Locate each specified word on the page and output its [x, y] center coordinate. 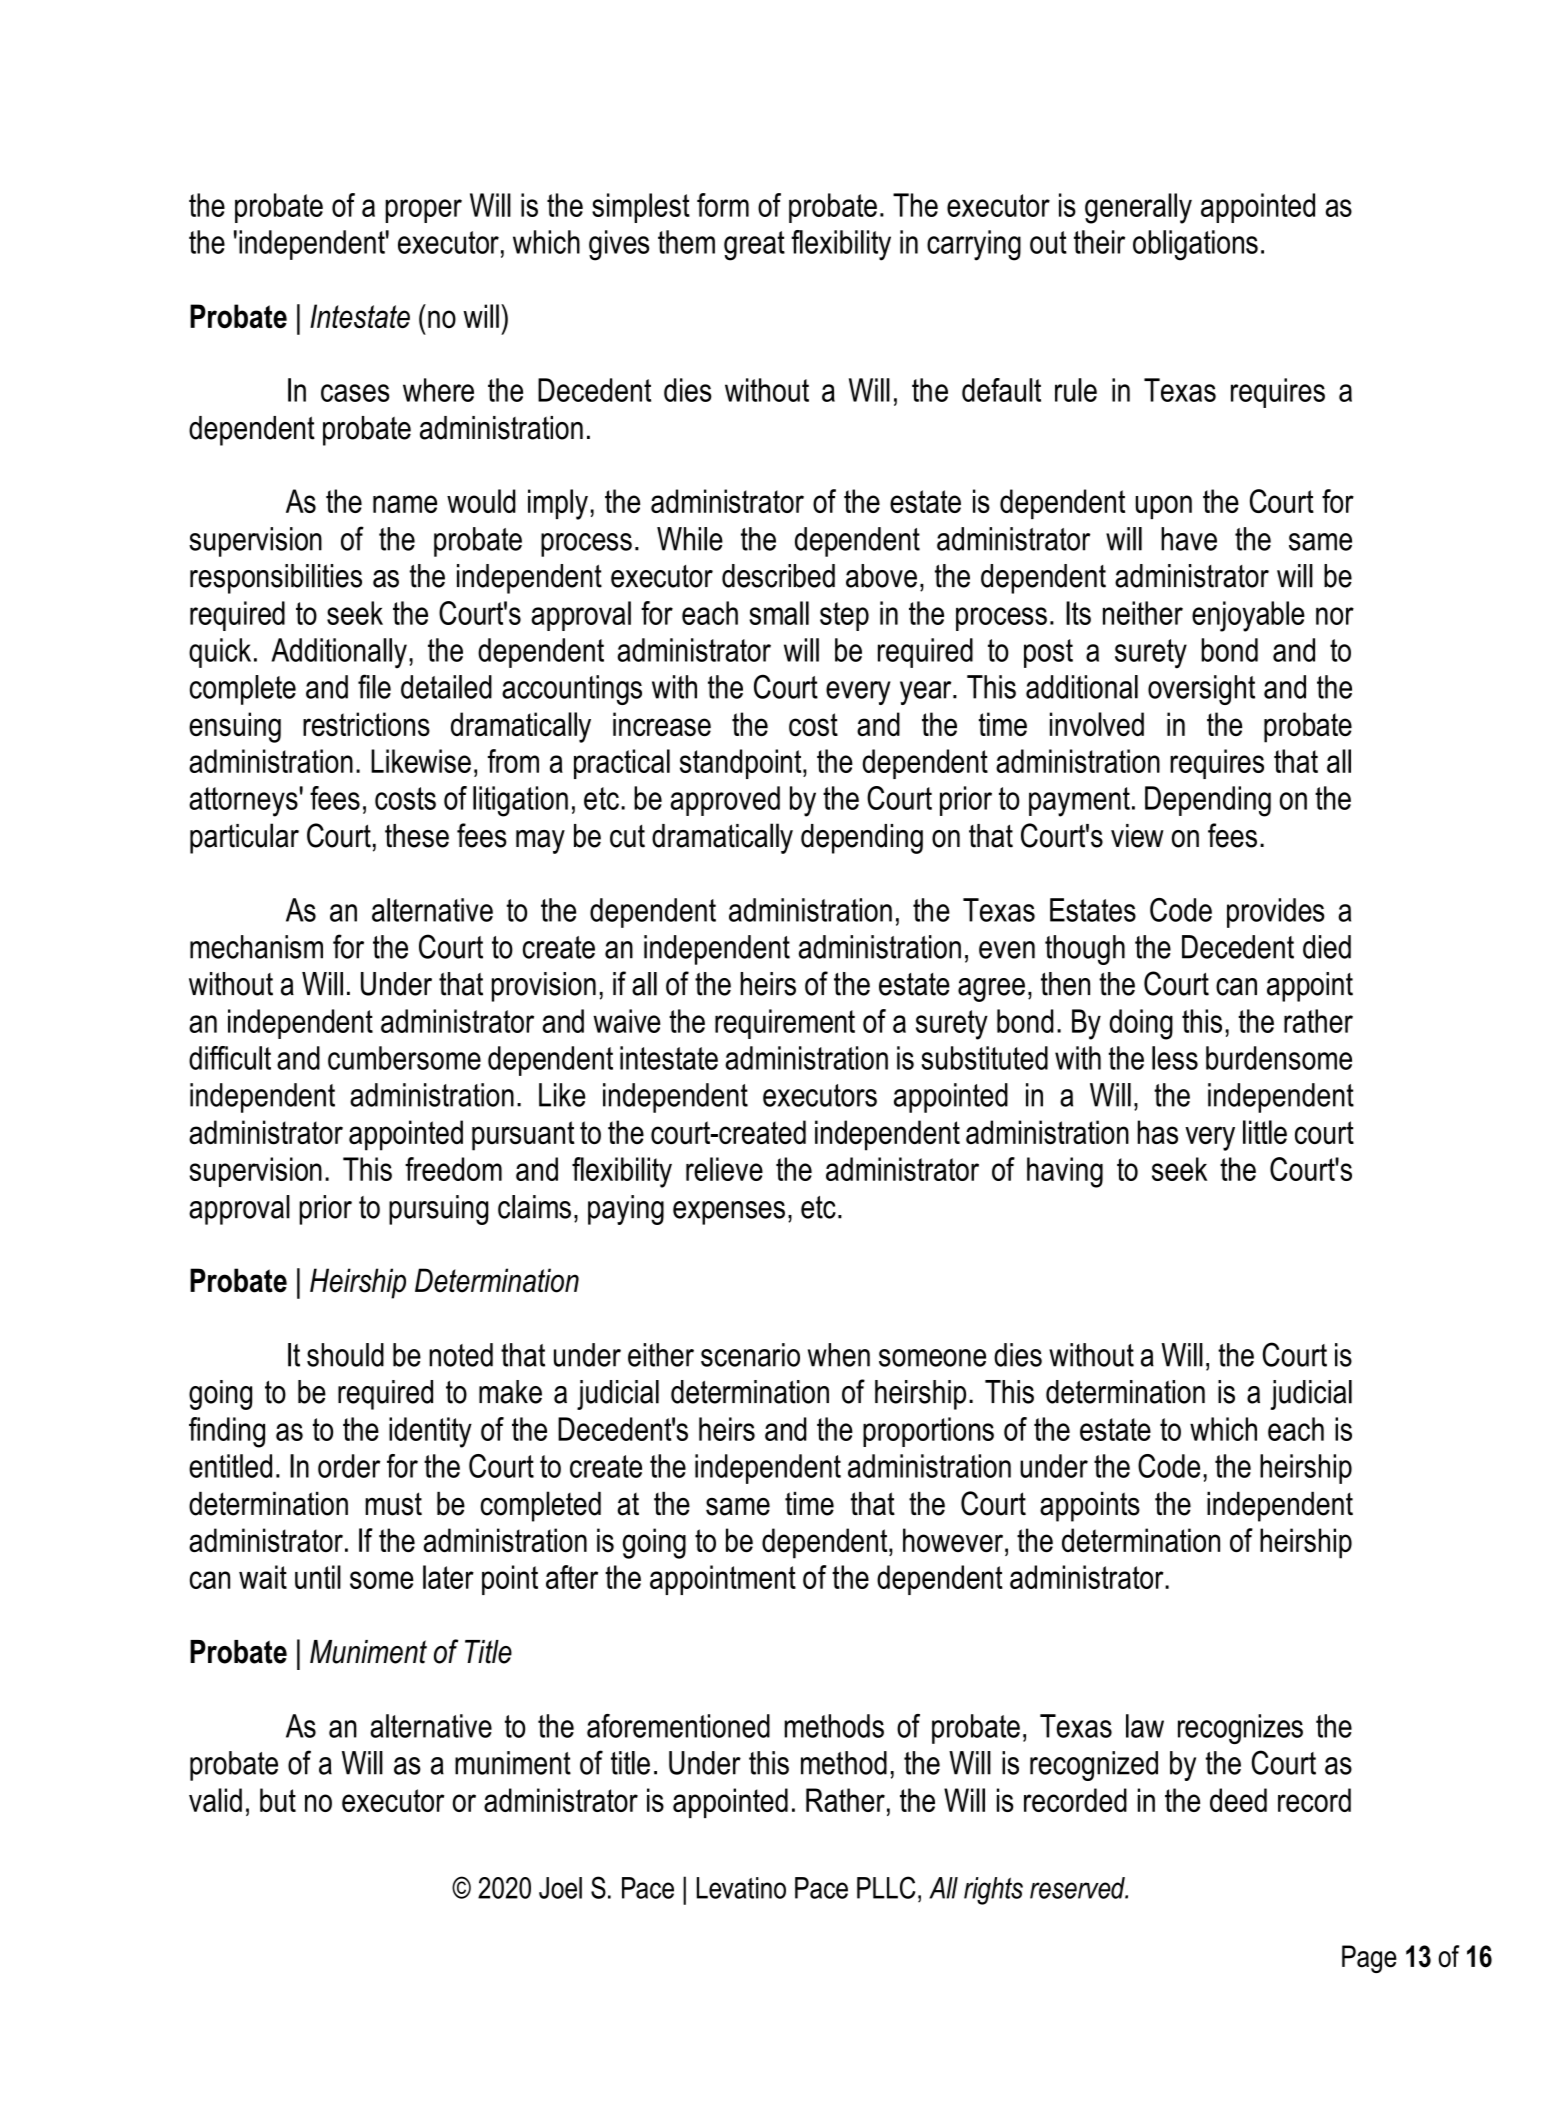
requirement [785, 1024]
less [1175, 1058]
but [278, 1800]
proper [423, 211]
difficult [230, 1058]
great [754, 246]
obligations [1195, 245]
